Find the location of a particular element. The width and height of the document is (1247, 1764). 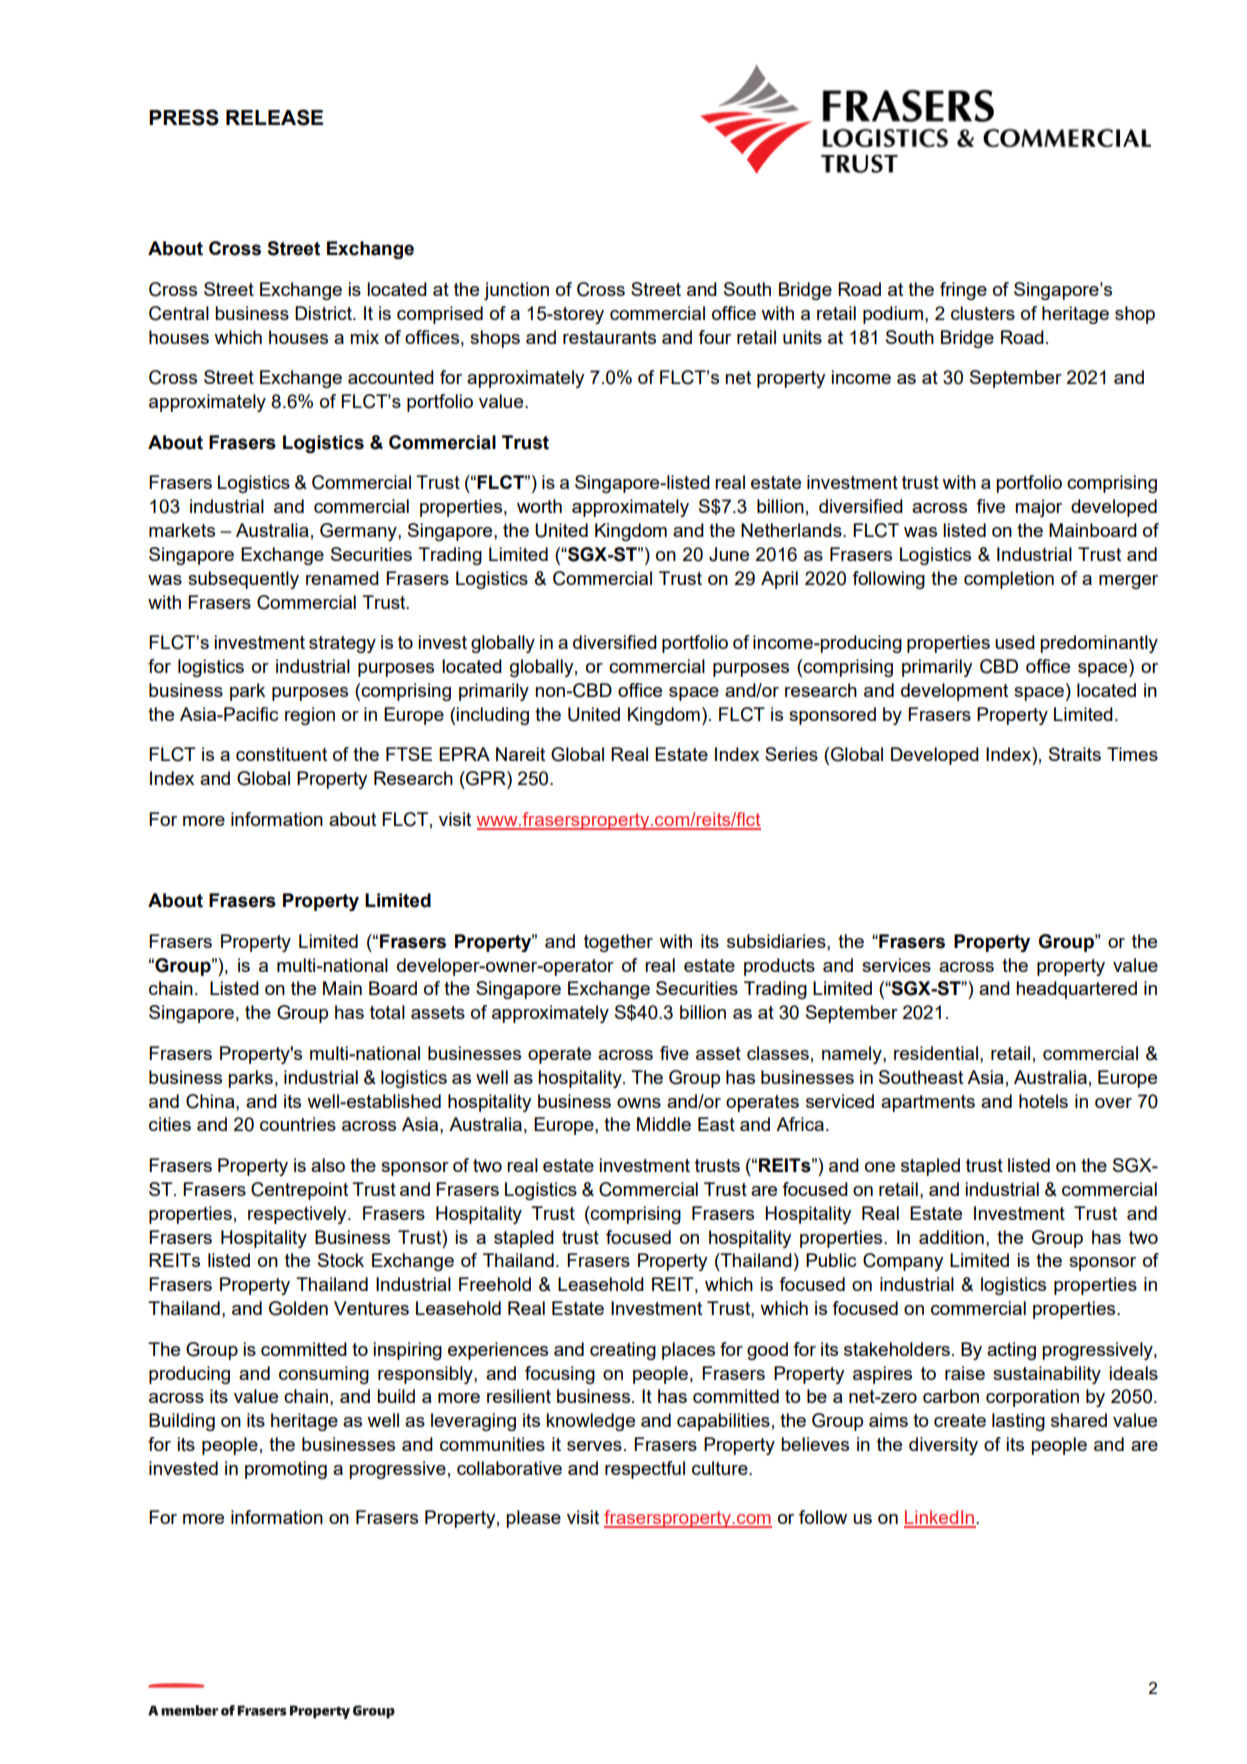

fringe is located at coordinates (963, 291).
